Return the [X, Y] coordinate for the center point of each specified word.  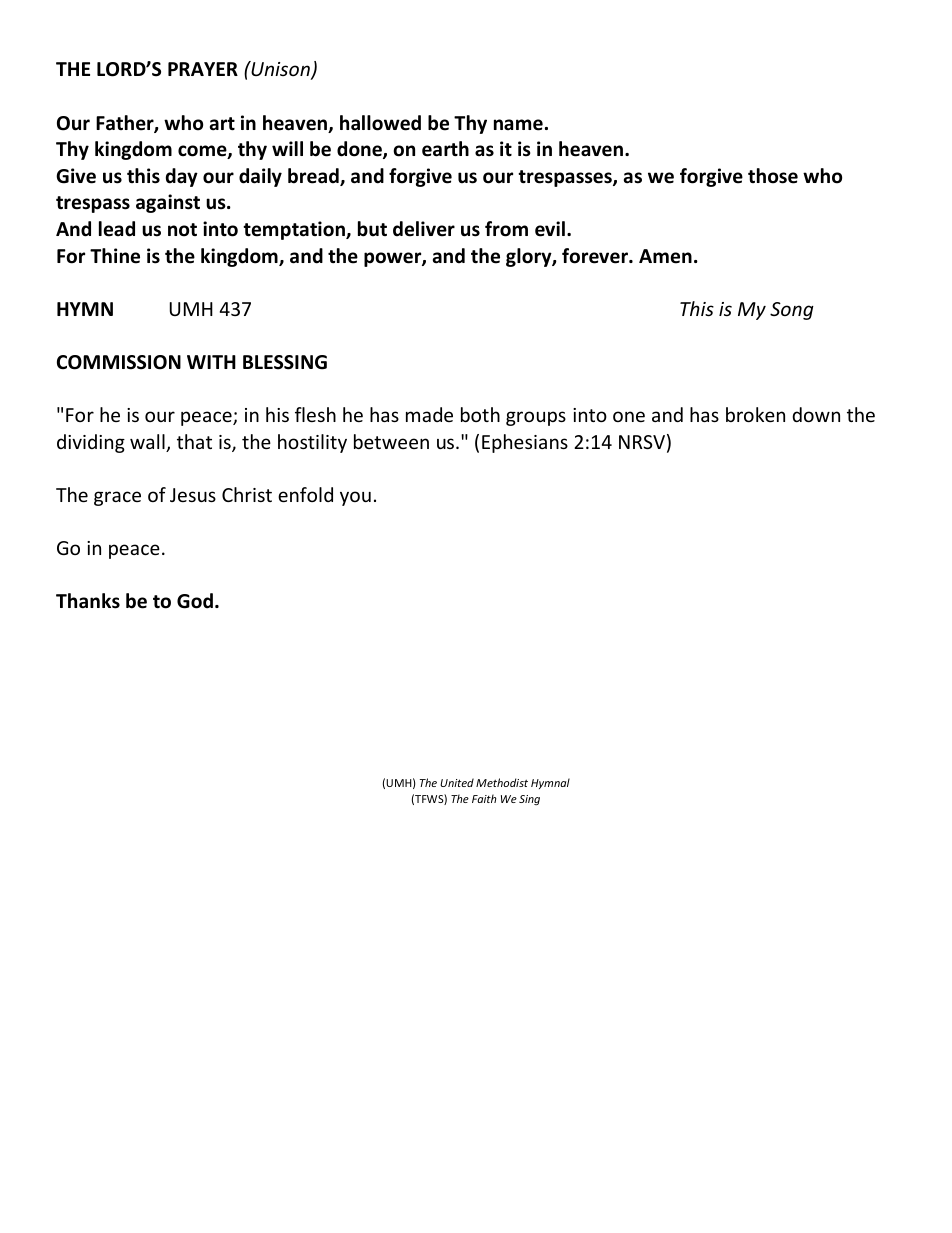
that [194, 441]
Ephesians [525, 443]
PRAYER [203, 69]
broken [755, 414]
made [429, 414]
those [773, 176]
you [355, 498]
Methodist [502, 782]
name [518, 125]
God [195, 601]
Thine [115, 256]
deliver [424, 229]
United [457, 782]
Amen [665, 256]
